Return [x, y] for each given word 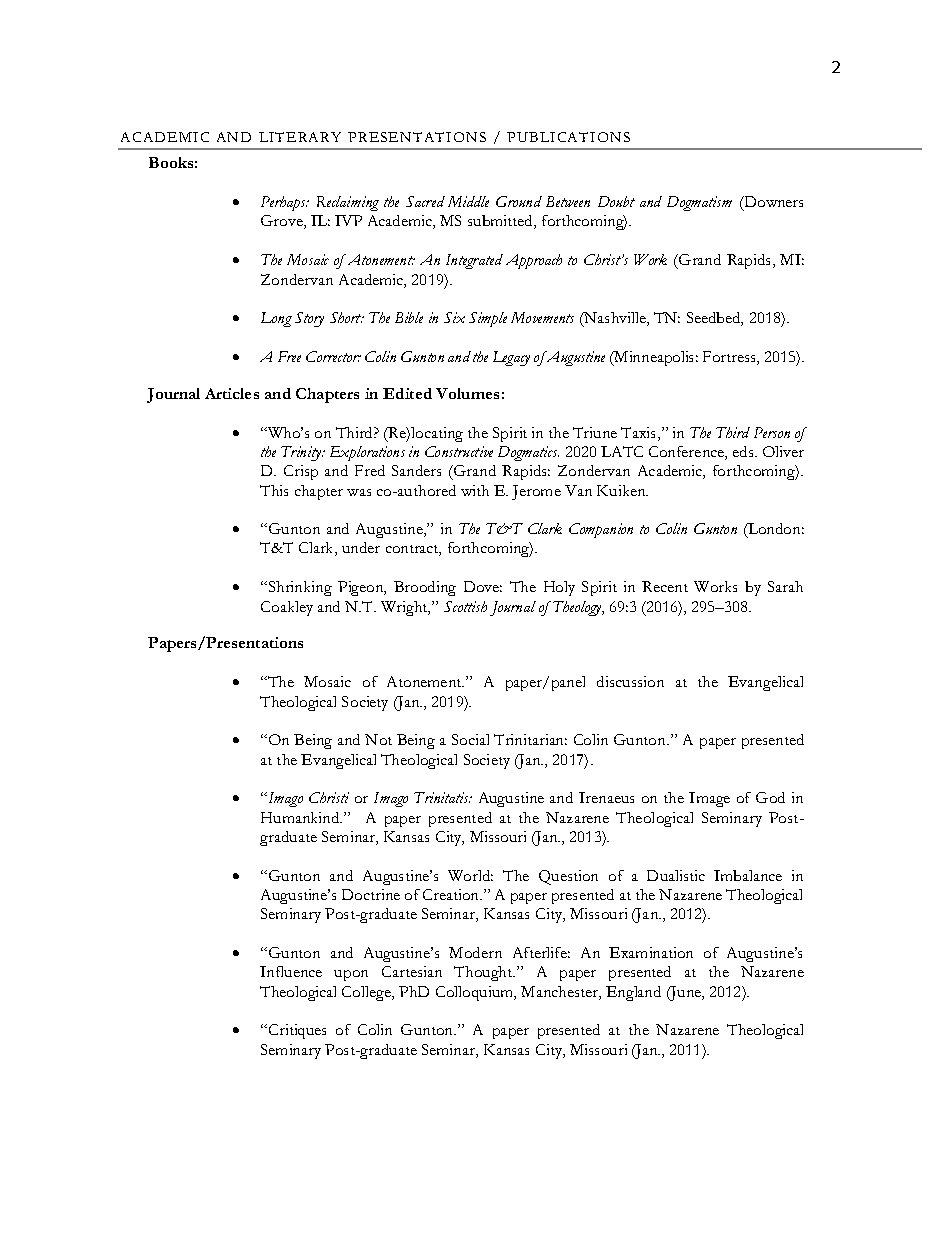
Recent [665, 586]
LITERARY [300, 137]
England [633, 993]
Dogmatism [699, 203]
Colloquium [476, 993]
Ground [519, 201]
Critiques [297, 1031]
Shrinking [300, 588]
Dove [483, 586]
